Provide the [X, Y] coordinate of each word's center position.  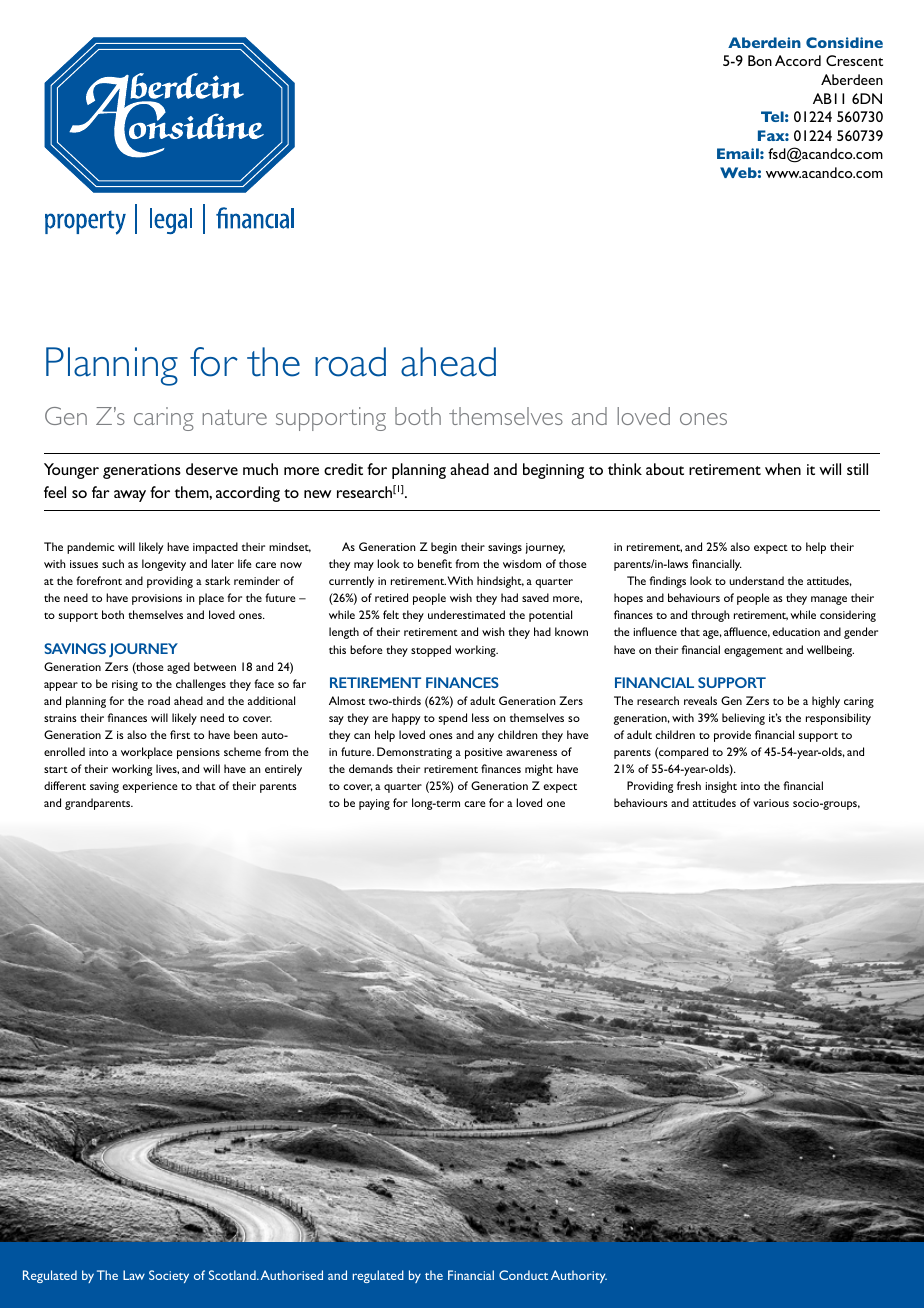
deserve [212, 469]
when [783, 469]
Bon [760, 60]
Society [169, 1276]
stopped [431, 651]
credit [343, 469]
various [771, 803]
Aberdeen [852, 79]
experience [149, 787]
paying [374, 804]
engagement [753, 652]
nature [235, 417]
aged [178, 668]
